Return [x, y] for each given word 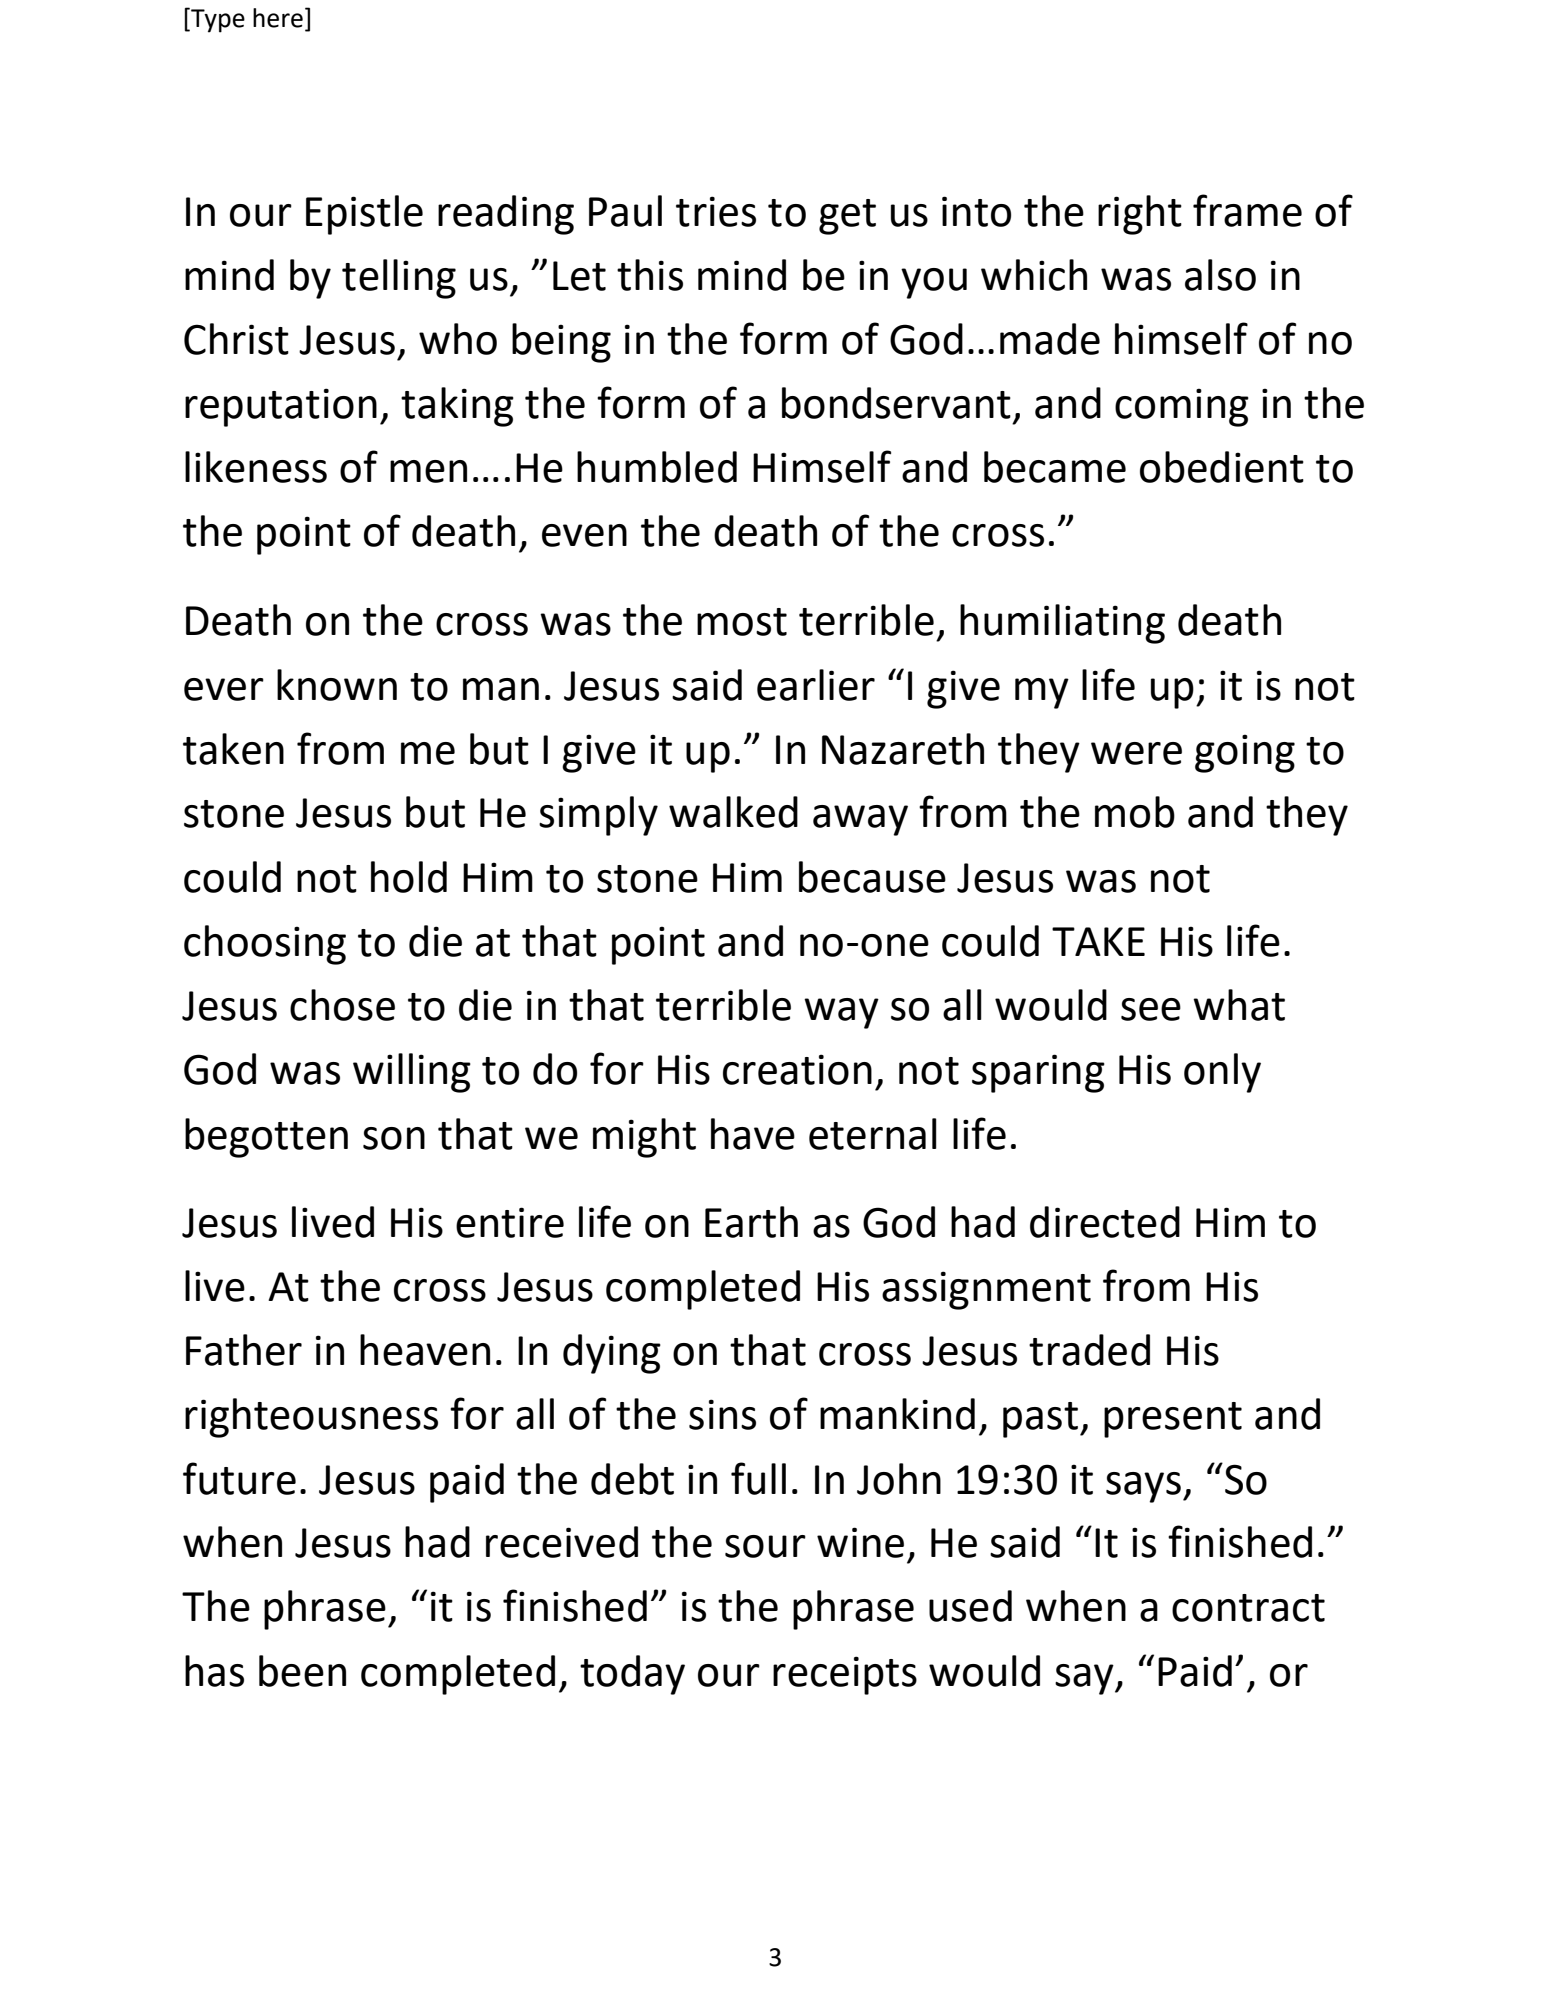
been [302, 1671]
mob [1135, 812]
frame [1247, 210]
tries [716, 211]
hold [409, 877]
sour [765, 1546]
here [278, 18]
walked [733, 812]
